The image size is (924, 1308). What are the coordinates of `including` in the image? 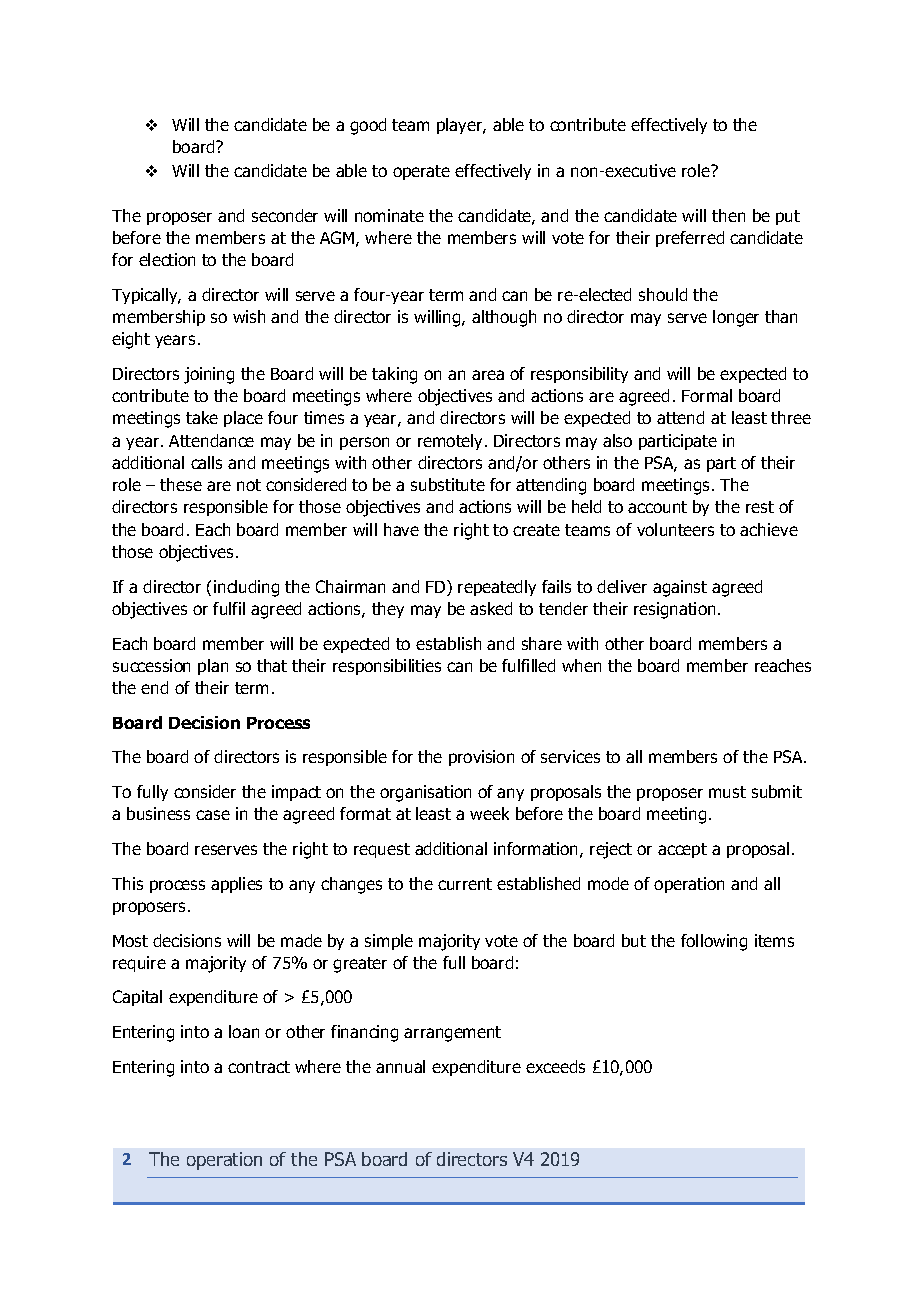 It's located at (246, 588).
